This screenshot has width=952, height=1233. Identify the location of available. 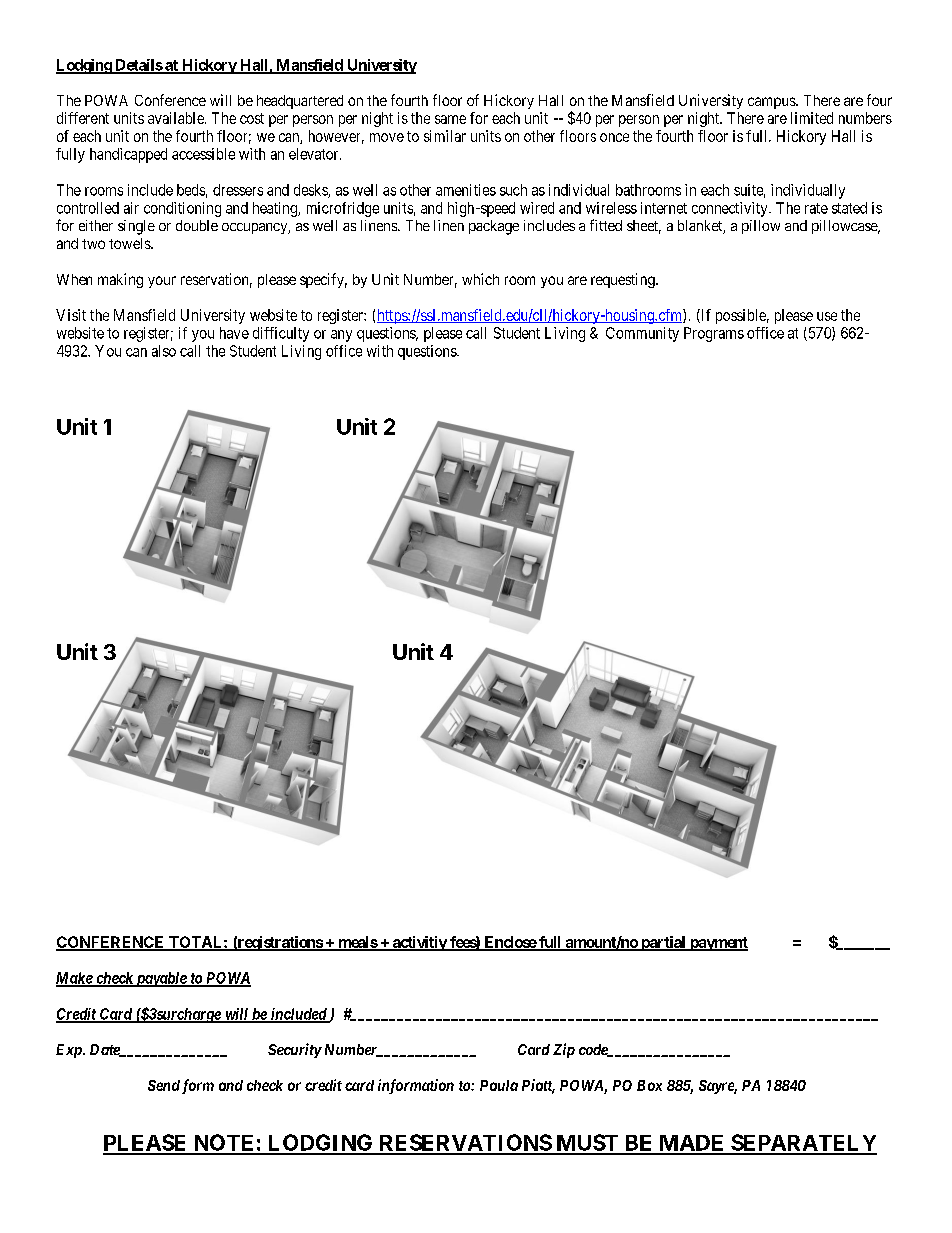
(177, 118).
